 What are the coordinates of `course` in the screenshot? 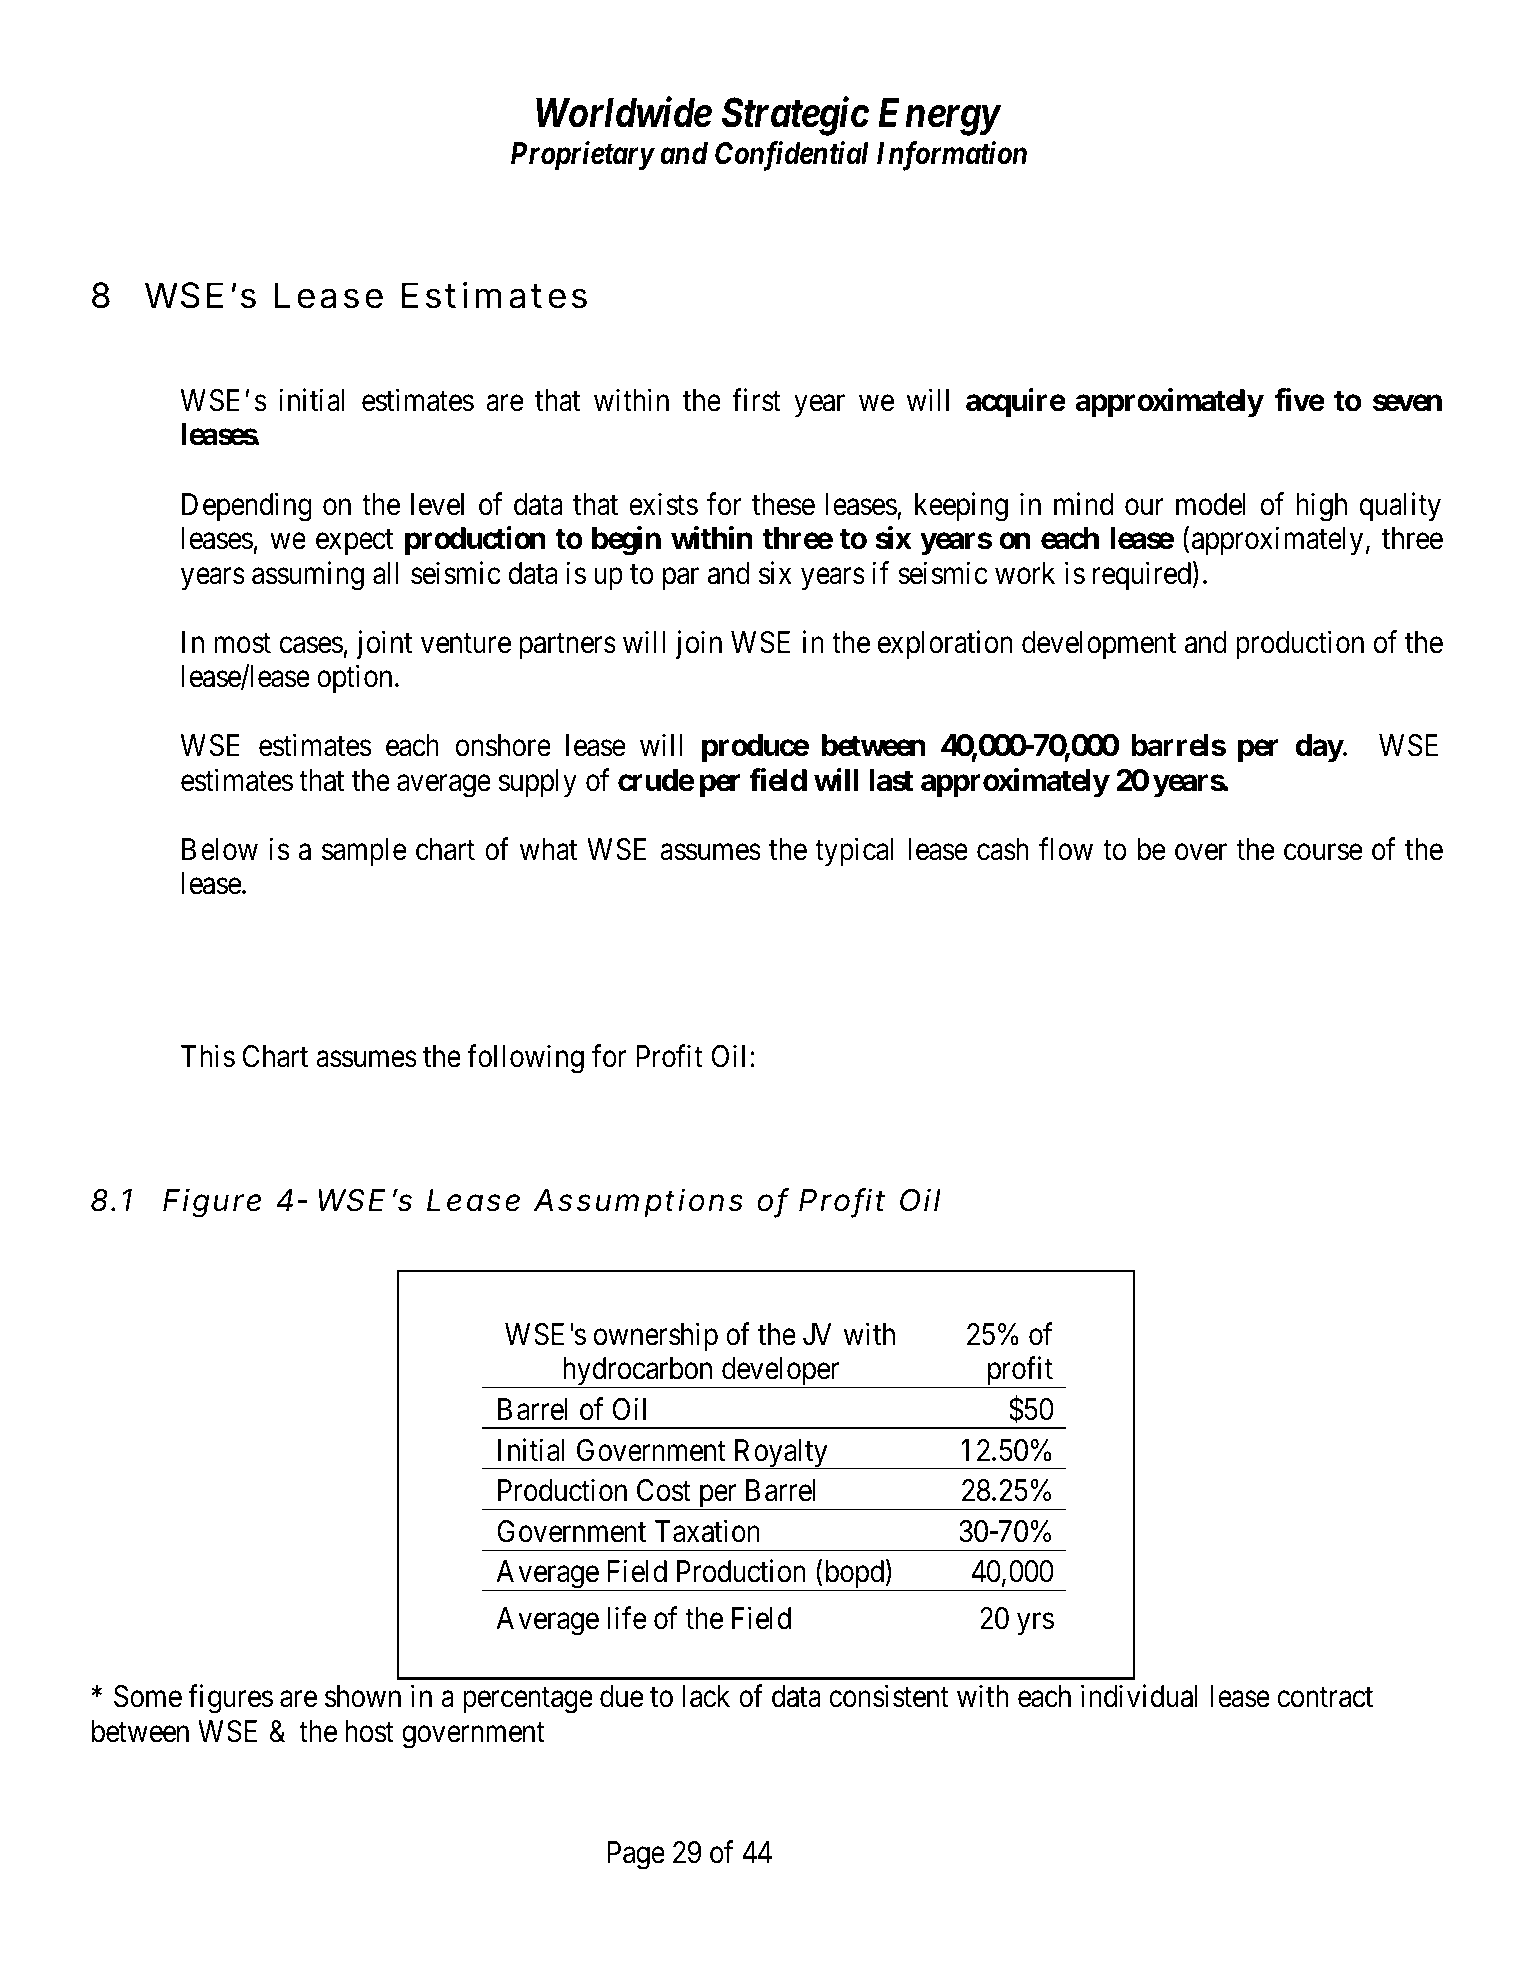 It's located at (1323, 852).
